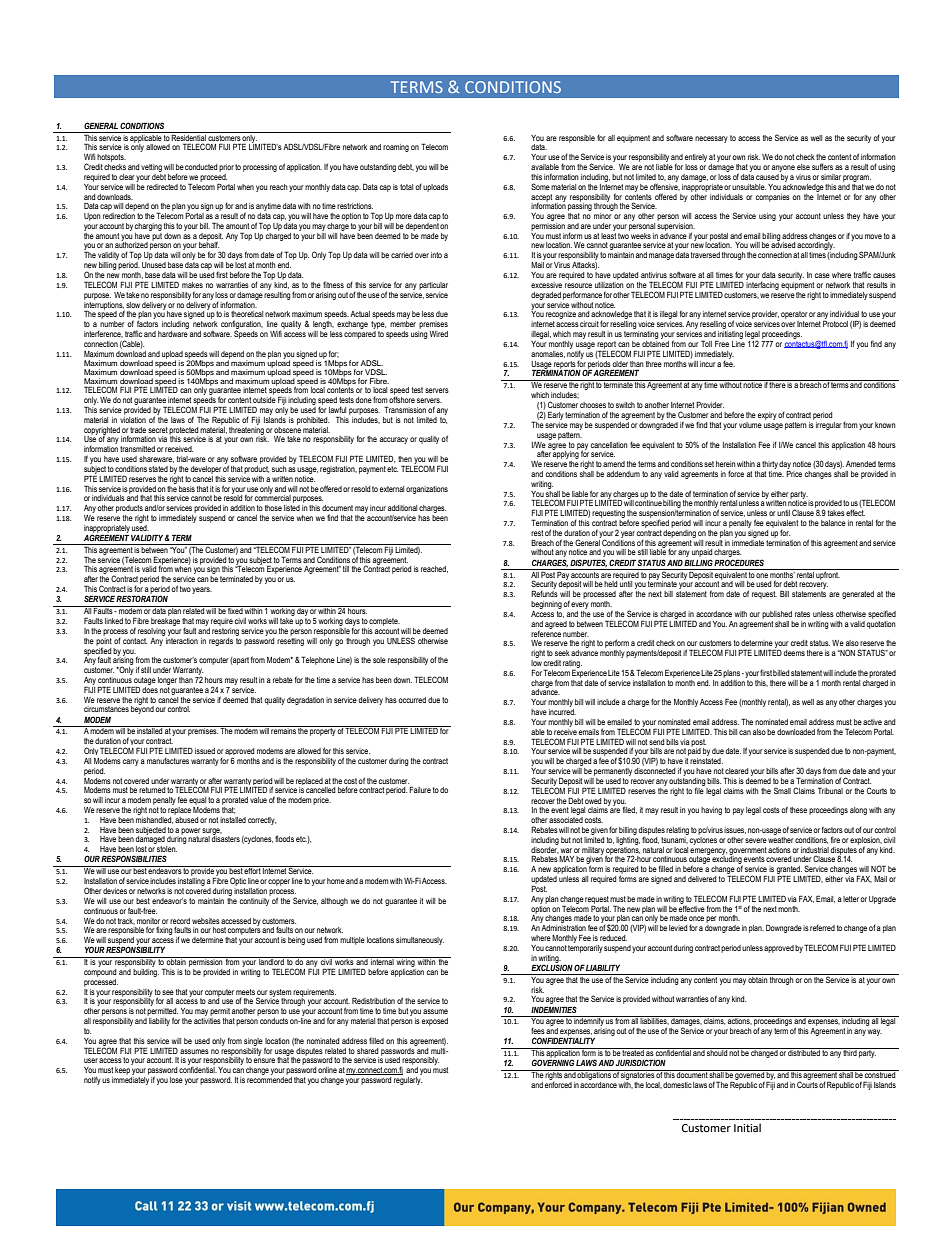 Image resolution: width=952 pixels, height=1233 pixels. I want to click on Small, so click(782, 790).
